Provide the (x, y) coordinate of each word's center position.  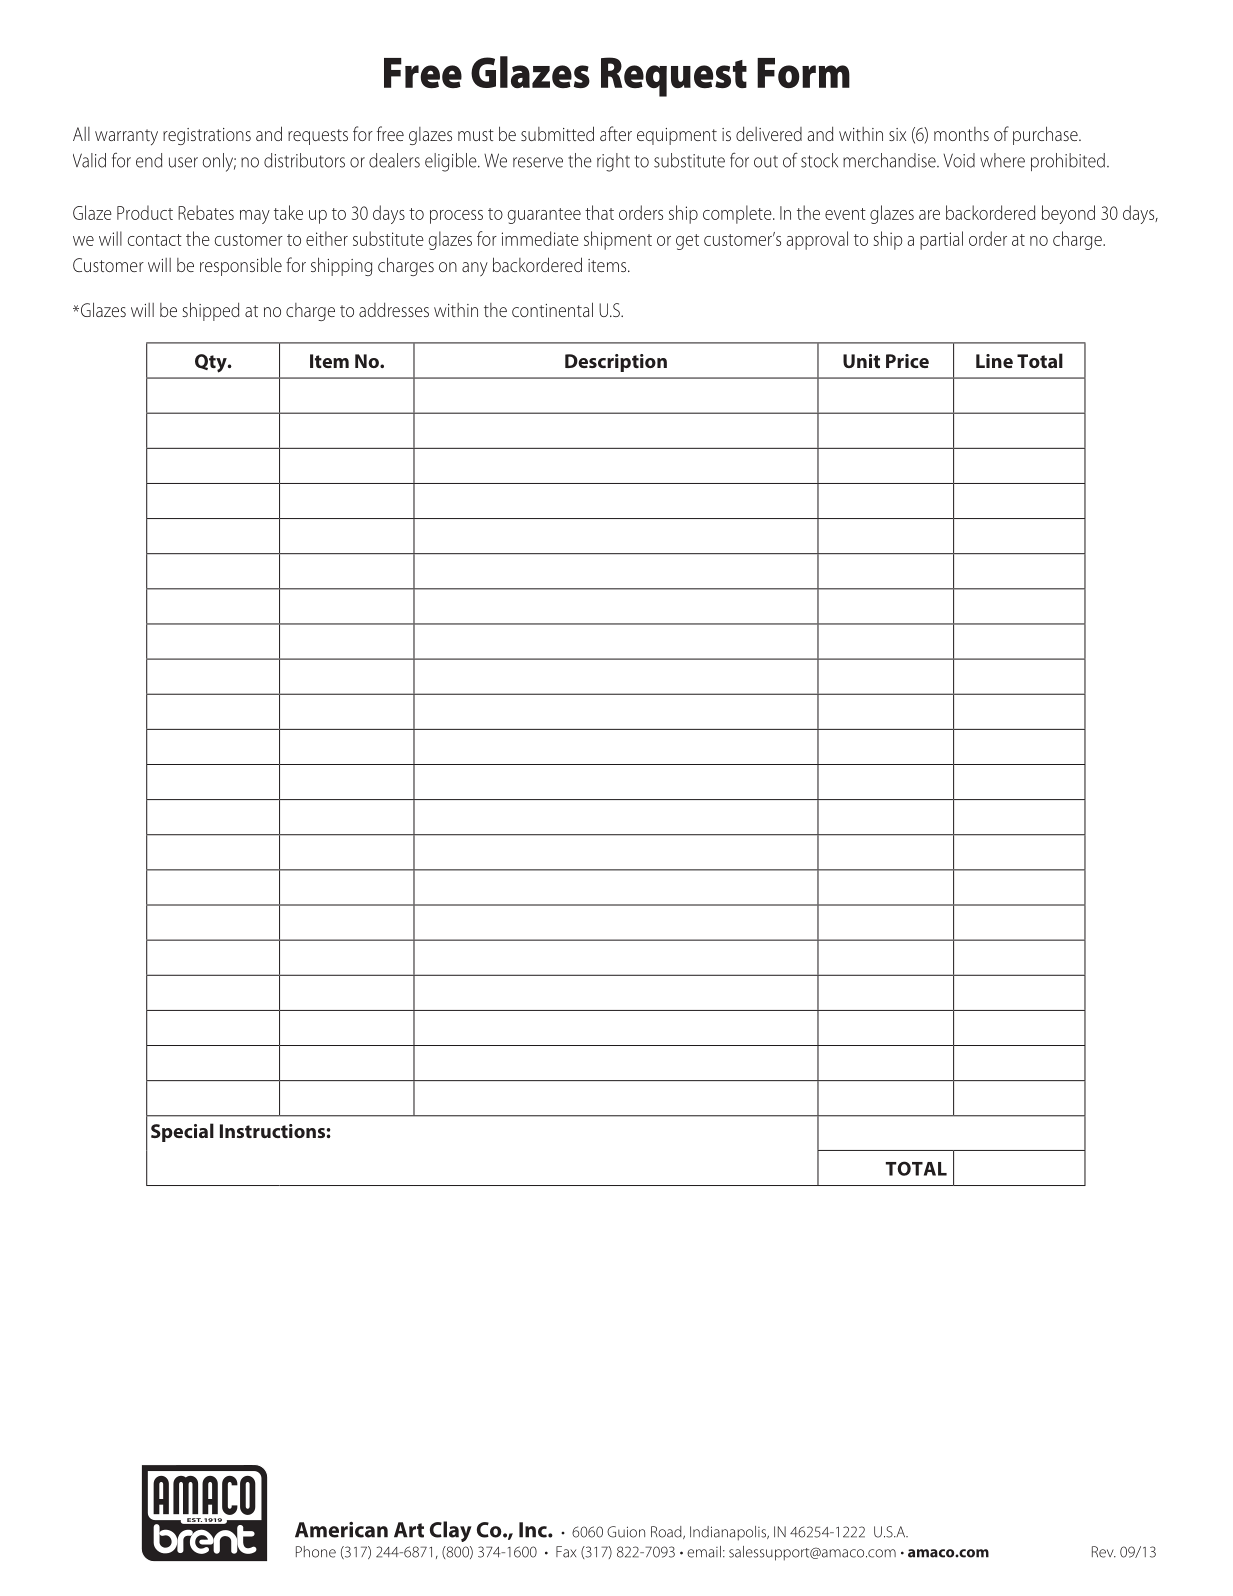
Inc (534, 1530)
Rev (1104, 1552)
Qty (212, 363)
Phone (316, 1552)
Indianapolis (729, 1533)
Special (182, 1132)
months (961, 134)
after (616, 133)
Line (994, 361)
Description (616, 363)
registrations (207, 136)
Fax (566, 1552)
